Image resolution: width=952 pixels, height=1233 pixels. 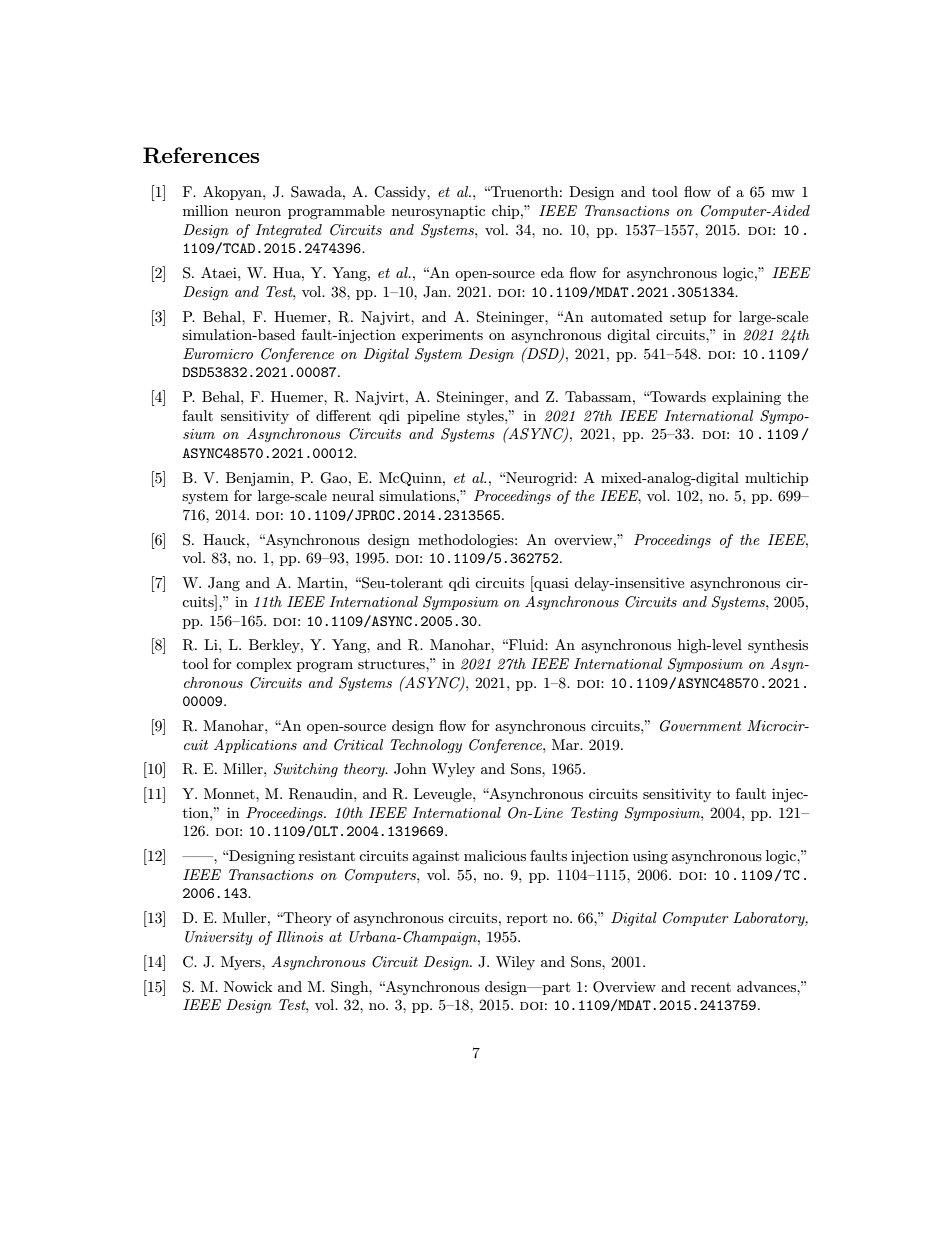 What do you see at coordinates (242, 963) in the screenshot?
I see `Myers` at bounding box center [242, 963].
